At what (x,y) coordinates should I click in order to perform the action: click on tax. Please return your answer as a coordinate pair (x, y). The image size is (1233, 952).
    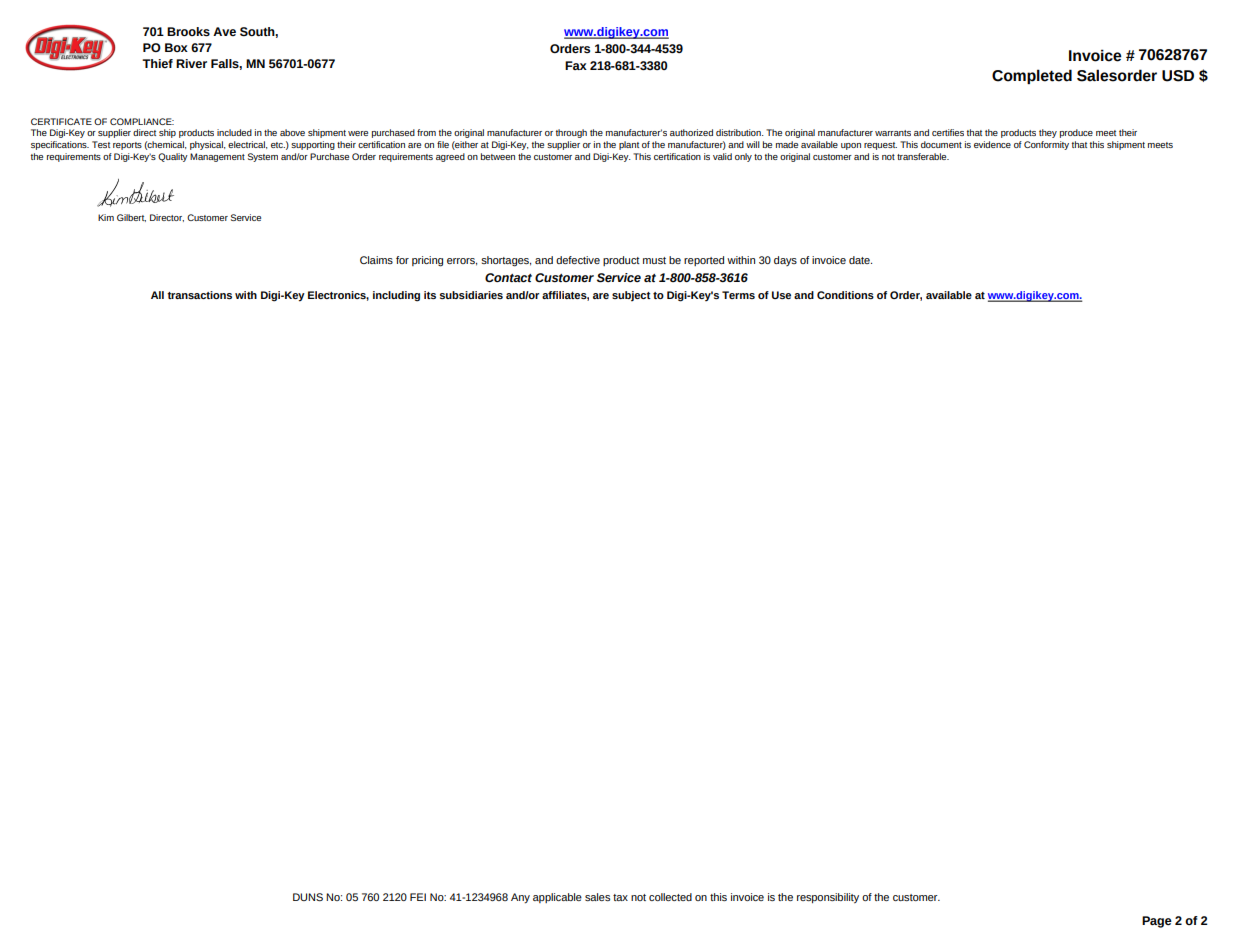
    Looking at the image, I should click on (620, 897).
